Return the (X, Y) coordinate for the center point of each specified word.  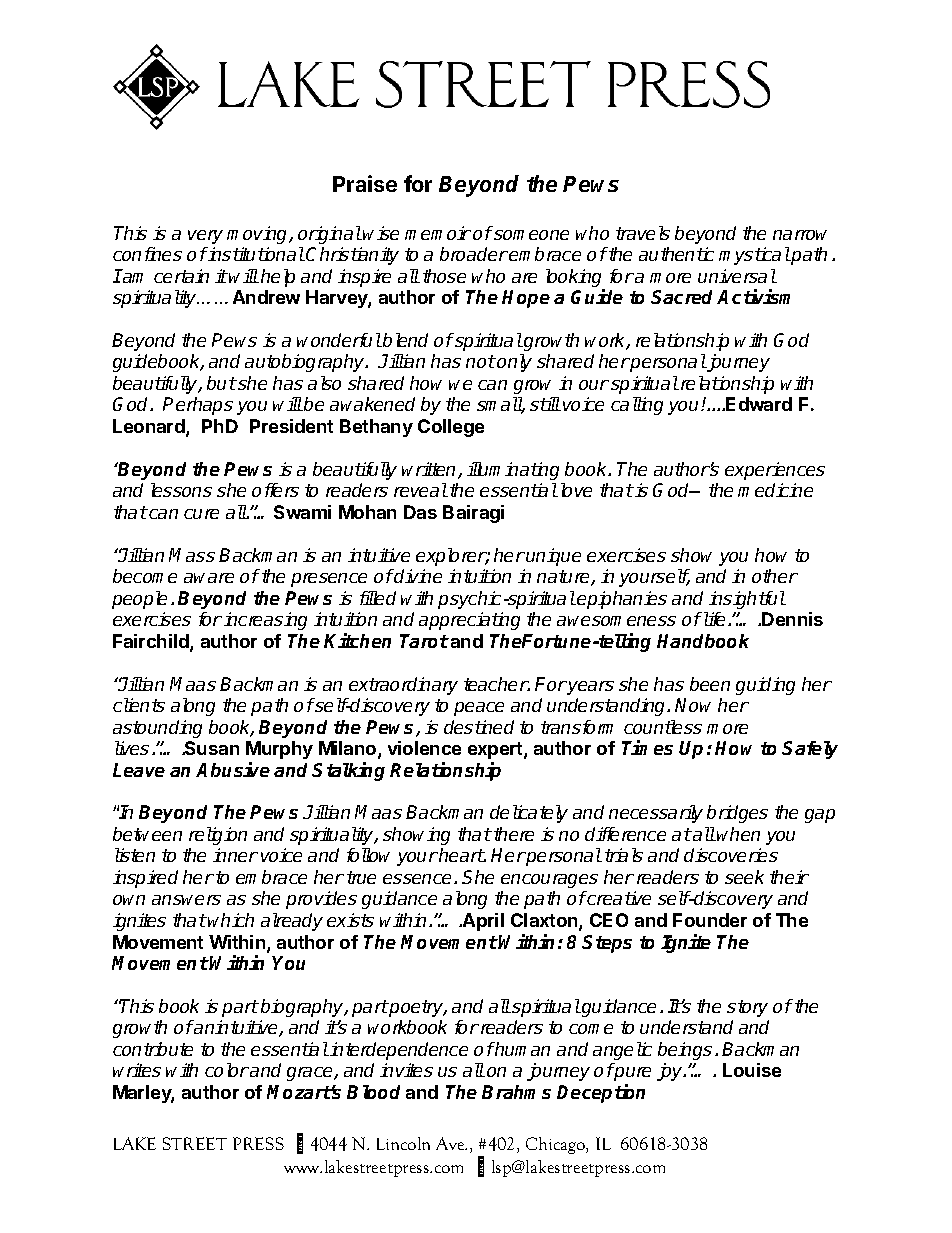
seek (744, 877)
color (227, 1070)
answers (186, 900)
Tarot (424, 641)
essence (419, 879)
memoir (438, 233)
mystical (754, 256)
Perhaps (198, 406)
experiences (775, 471)
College (451, 428)
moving (259, 235)
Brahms (516, 1092)
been (710, 684)
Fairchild (152, 642)
